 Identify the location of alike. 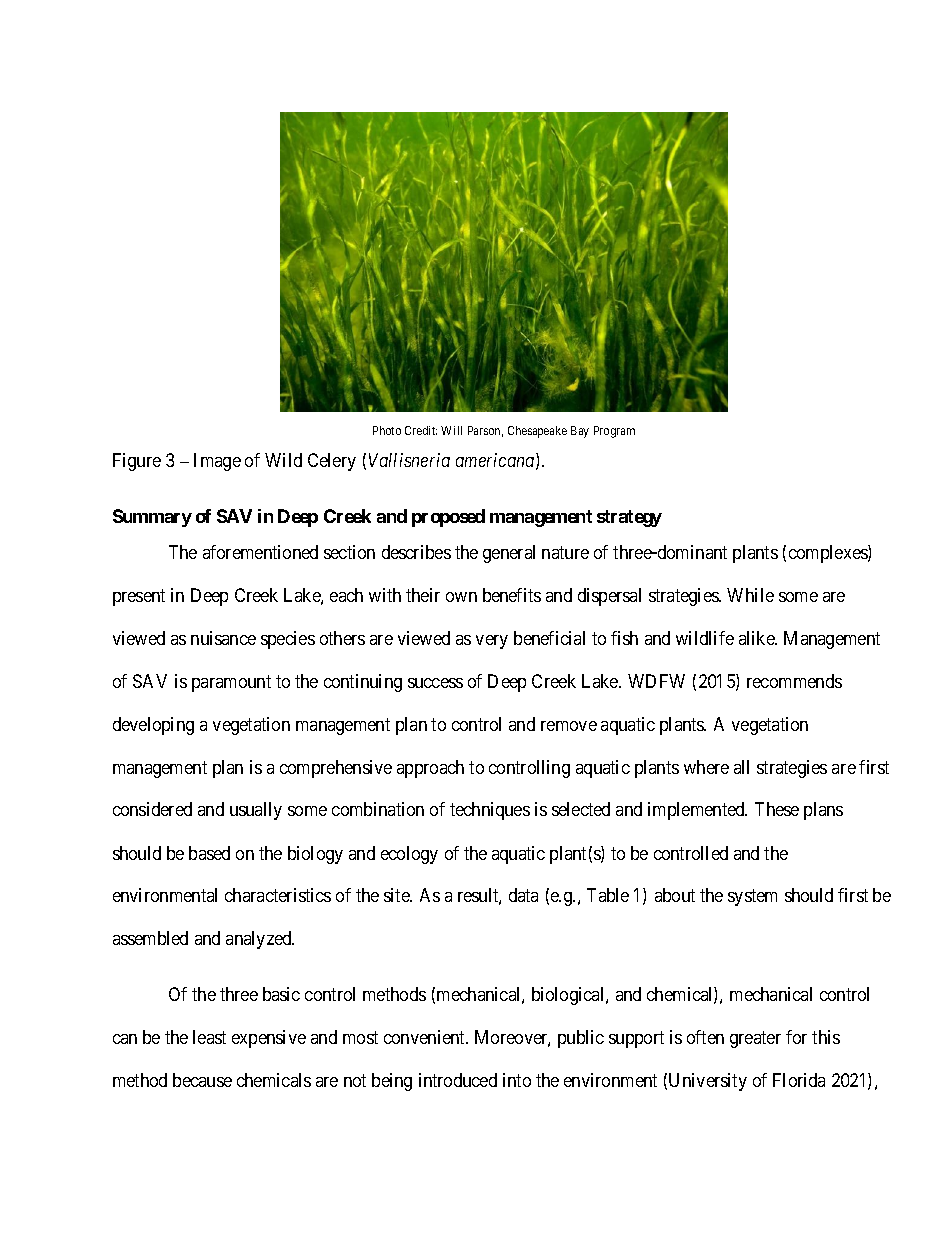
(757, 638).
